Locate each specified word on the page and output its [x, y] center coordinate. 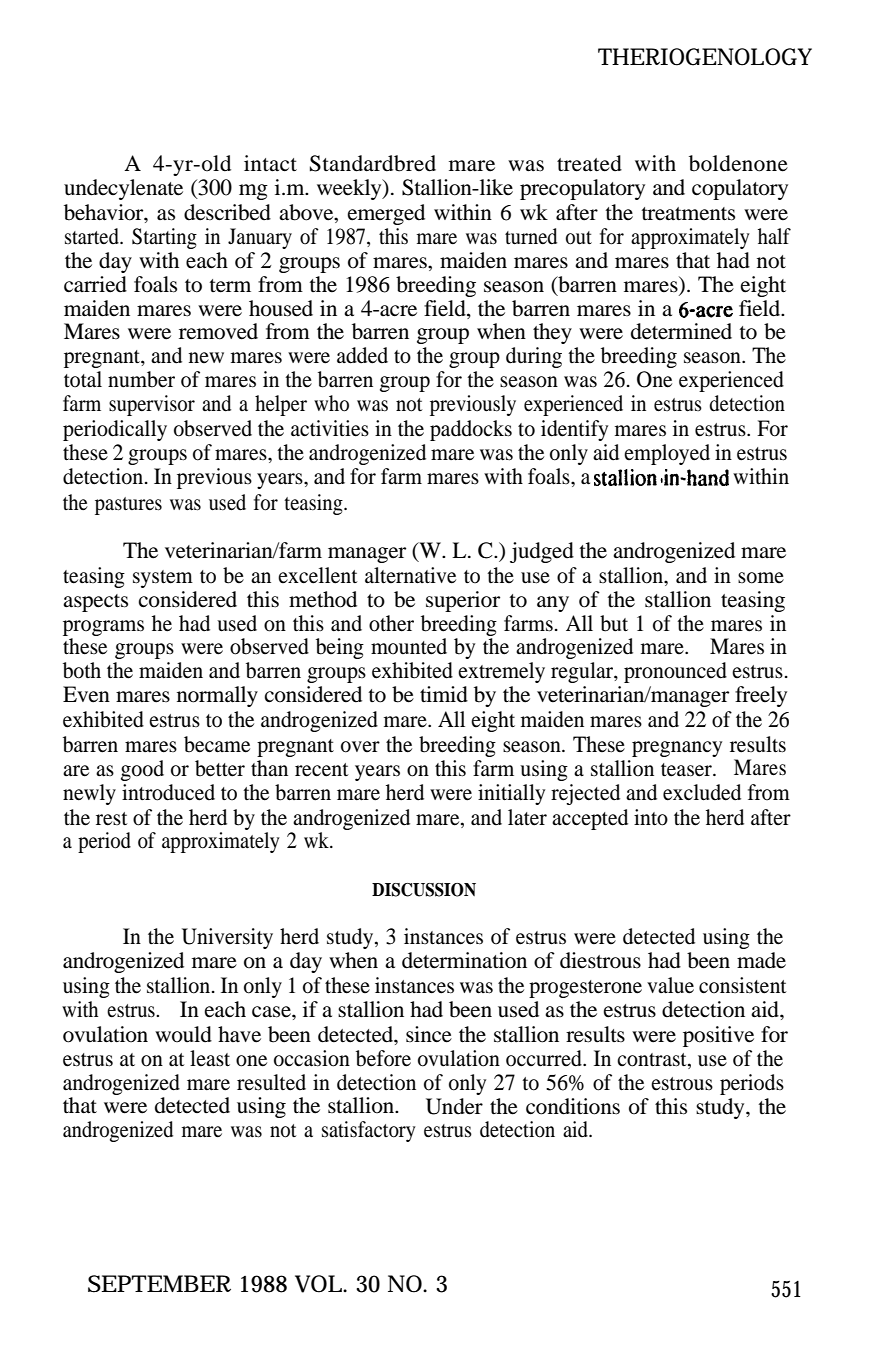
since [429, 1034]
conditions [573, 1106]
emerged [386, 214]
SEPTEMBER [159, 1284]
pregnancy [677, 749]
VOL [319, 1284]
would [183, 1034]
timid [444, 694]
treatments [688, 214]
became [217, 744]
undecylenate [123, 189]
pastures [128, 506]
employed [667, 454]
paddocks [471, 430]
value [670, 985]
